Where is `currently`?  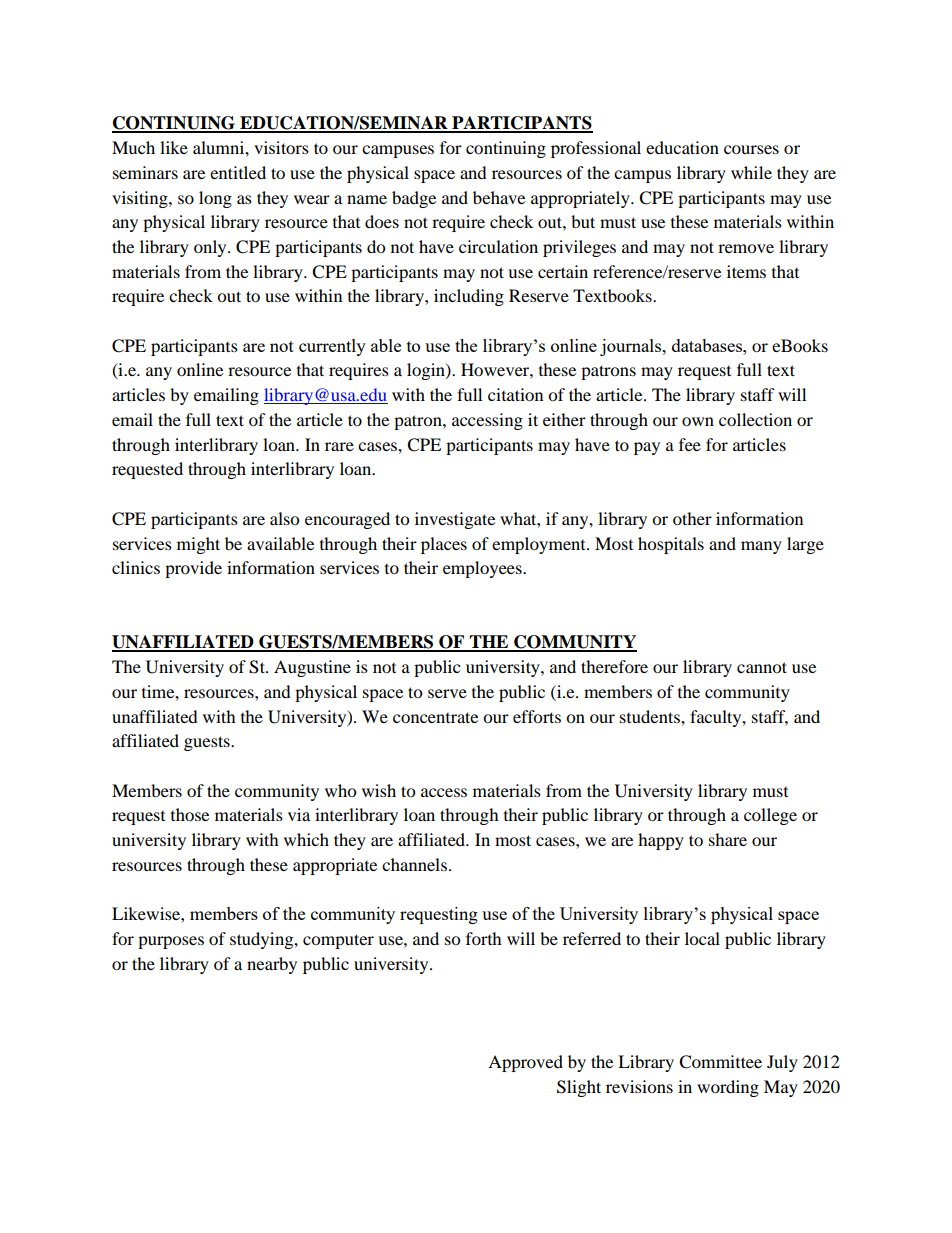 currently is located at coordinates (332, 347).
